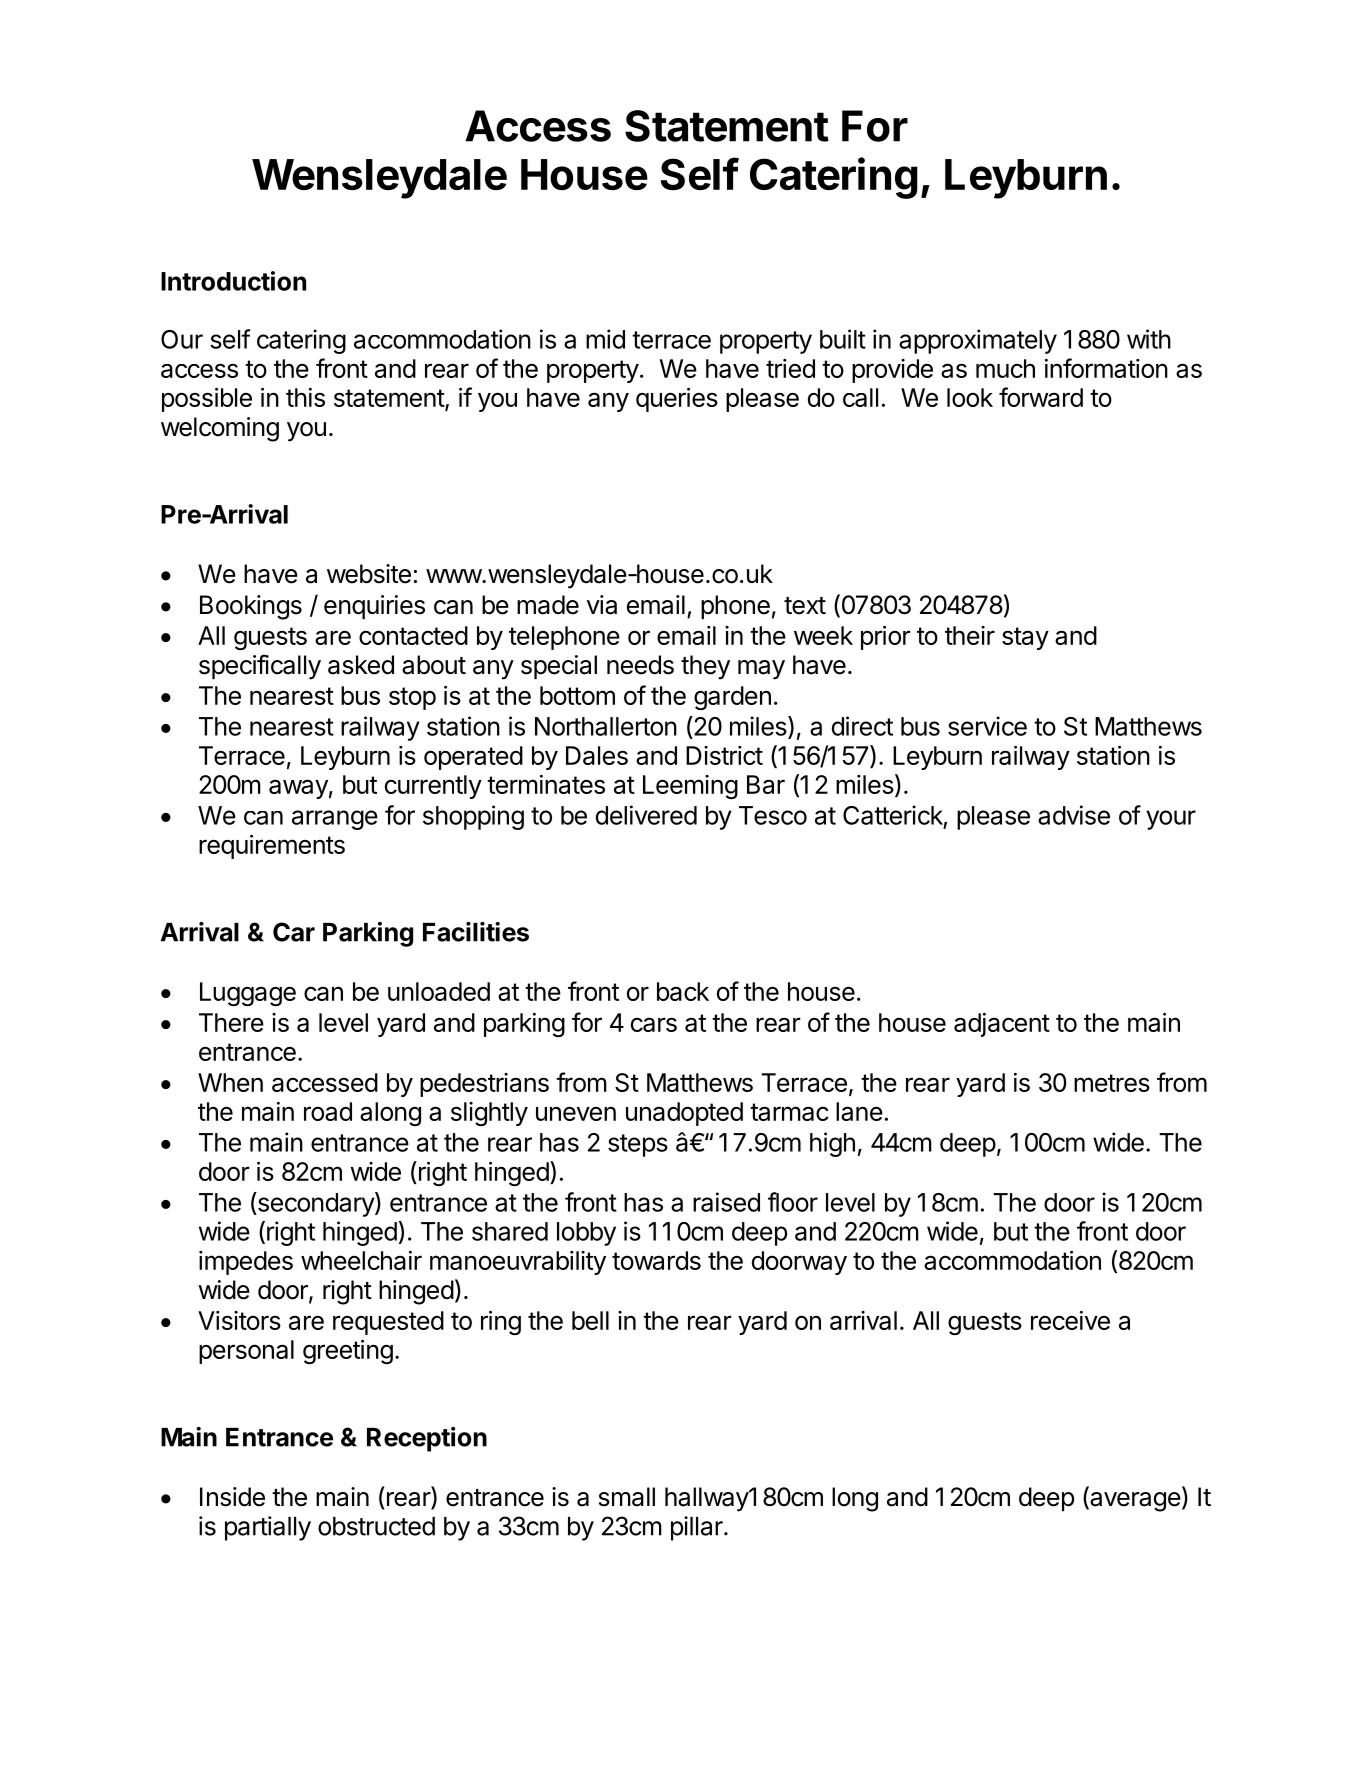  Describe the element at coordinates (602, 605) in the screenshot. I see `via` at that location.
